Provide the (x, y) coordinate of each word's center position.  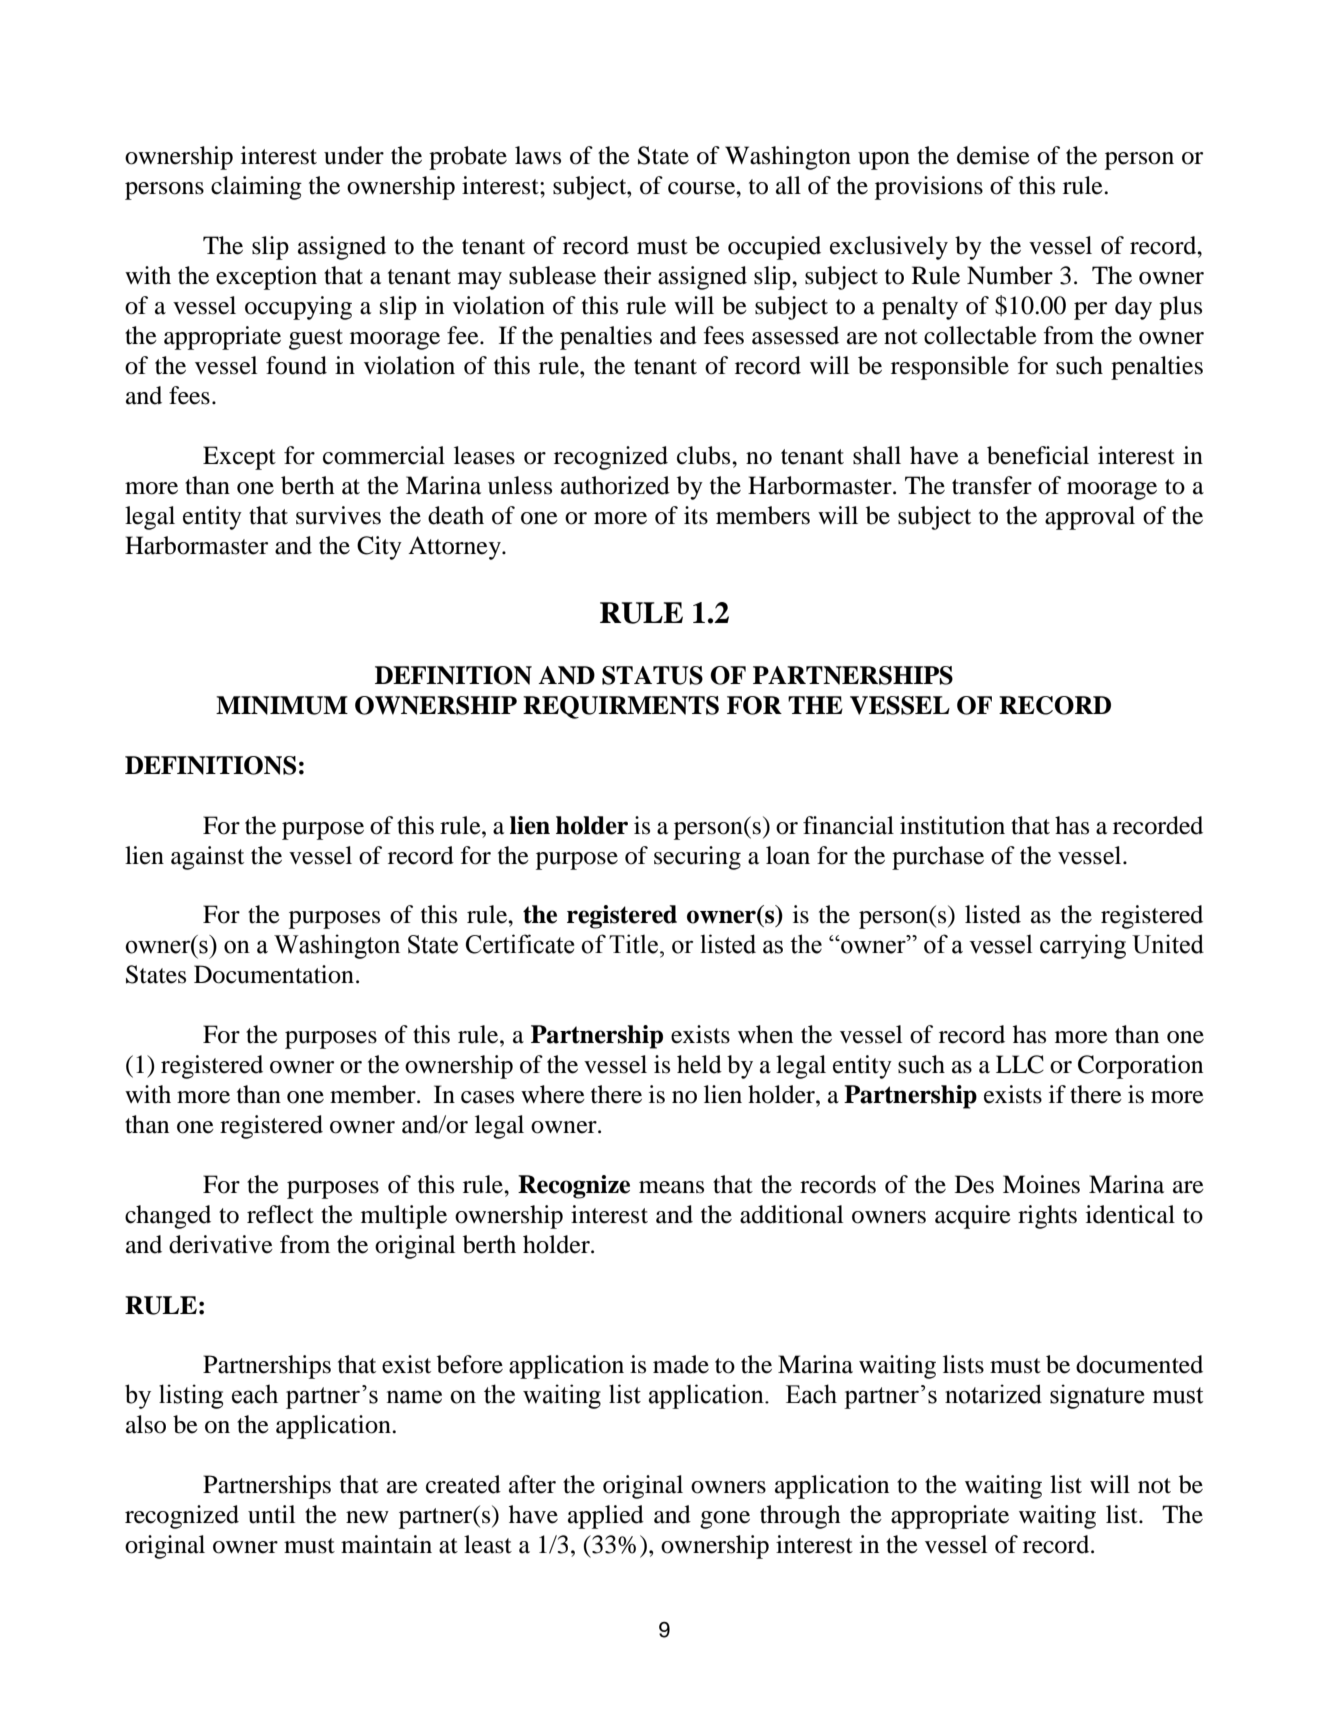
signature (1097, 1396)
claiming (256, 188)
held (699, 1064)
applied (606, 1517)
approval (1090, 518)
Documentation (274, 974)
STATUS (652, 675)
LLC (1020, 1064)
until (271, 1514)
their (627, 275)
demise (993, 155)
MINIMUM (282, 705)
